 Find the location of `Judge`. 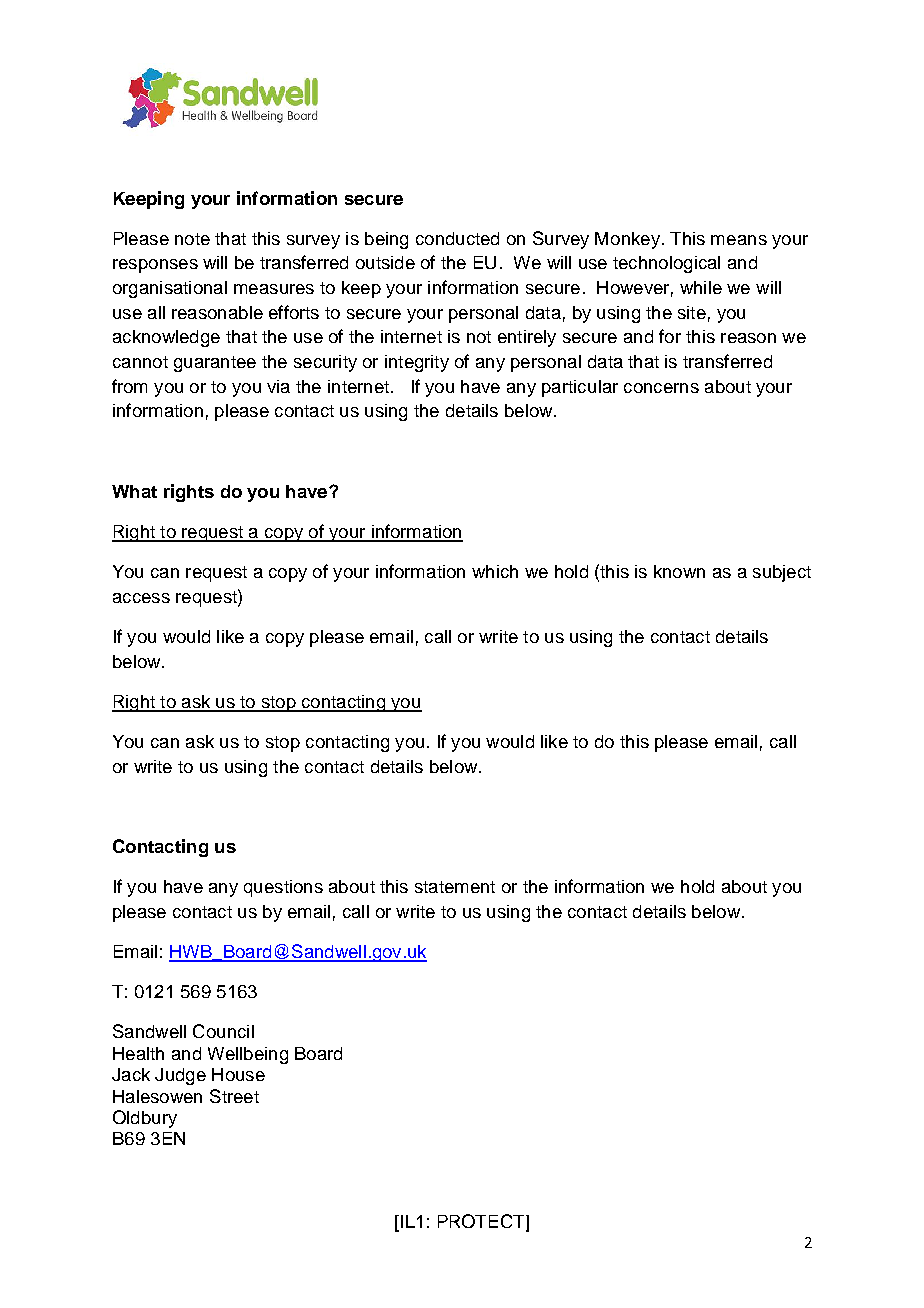

Judge is located at coordinates (180, 1076).
